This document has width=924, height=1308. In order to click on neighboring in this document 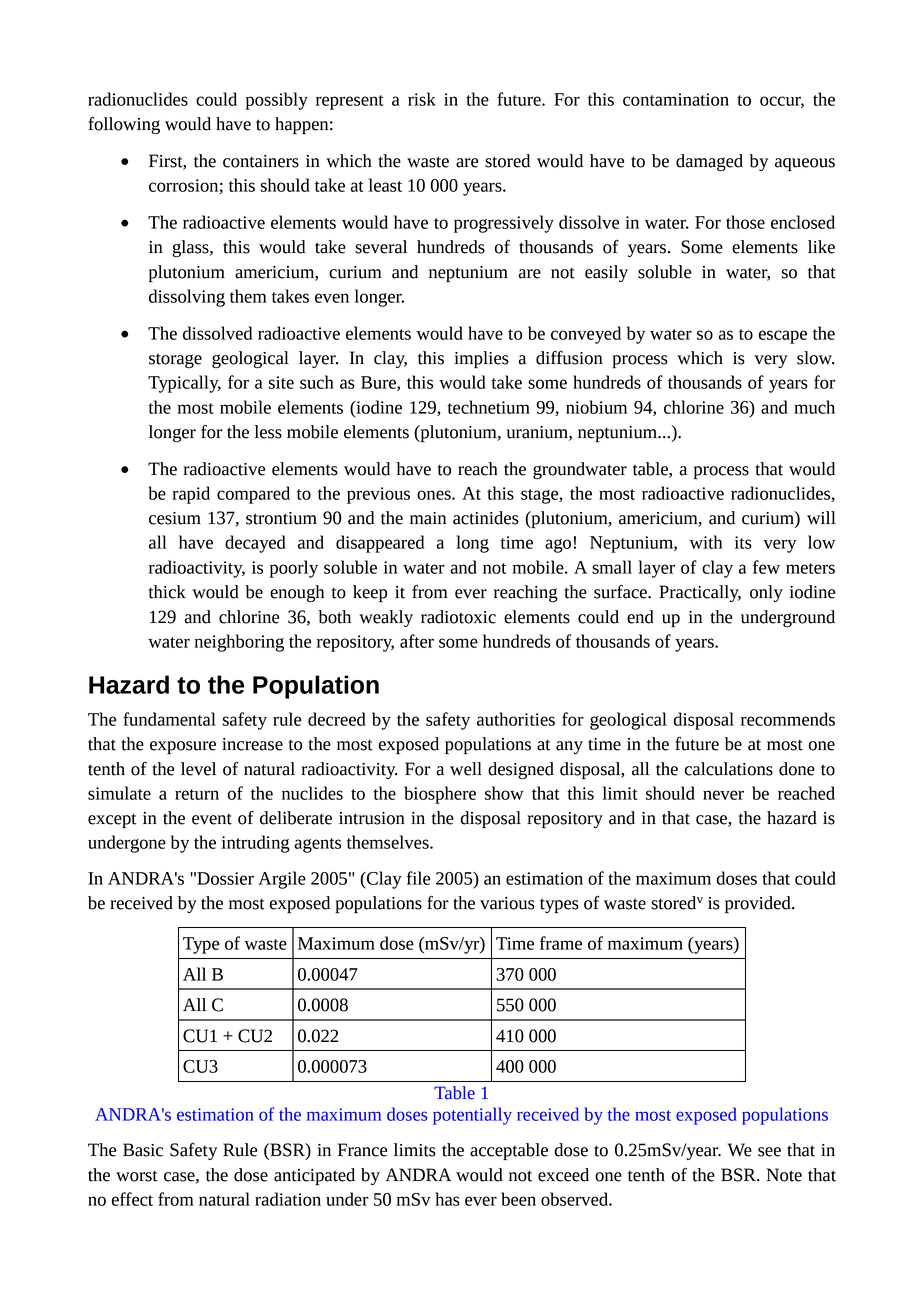, I will do `click(239, 643)`.
